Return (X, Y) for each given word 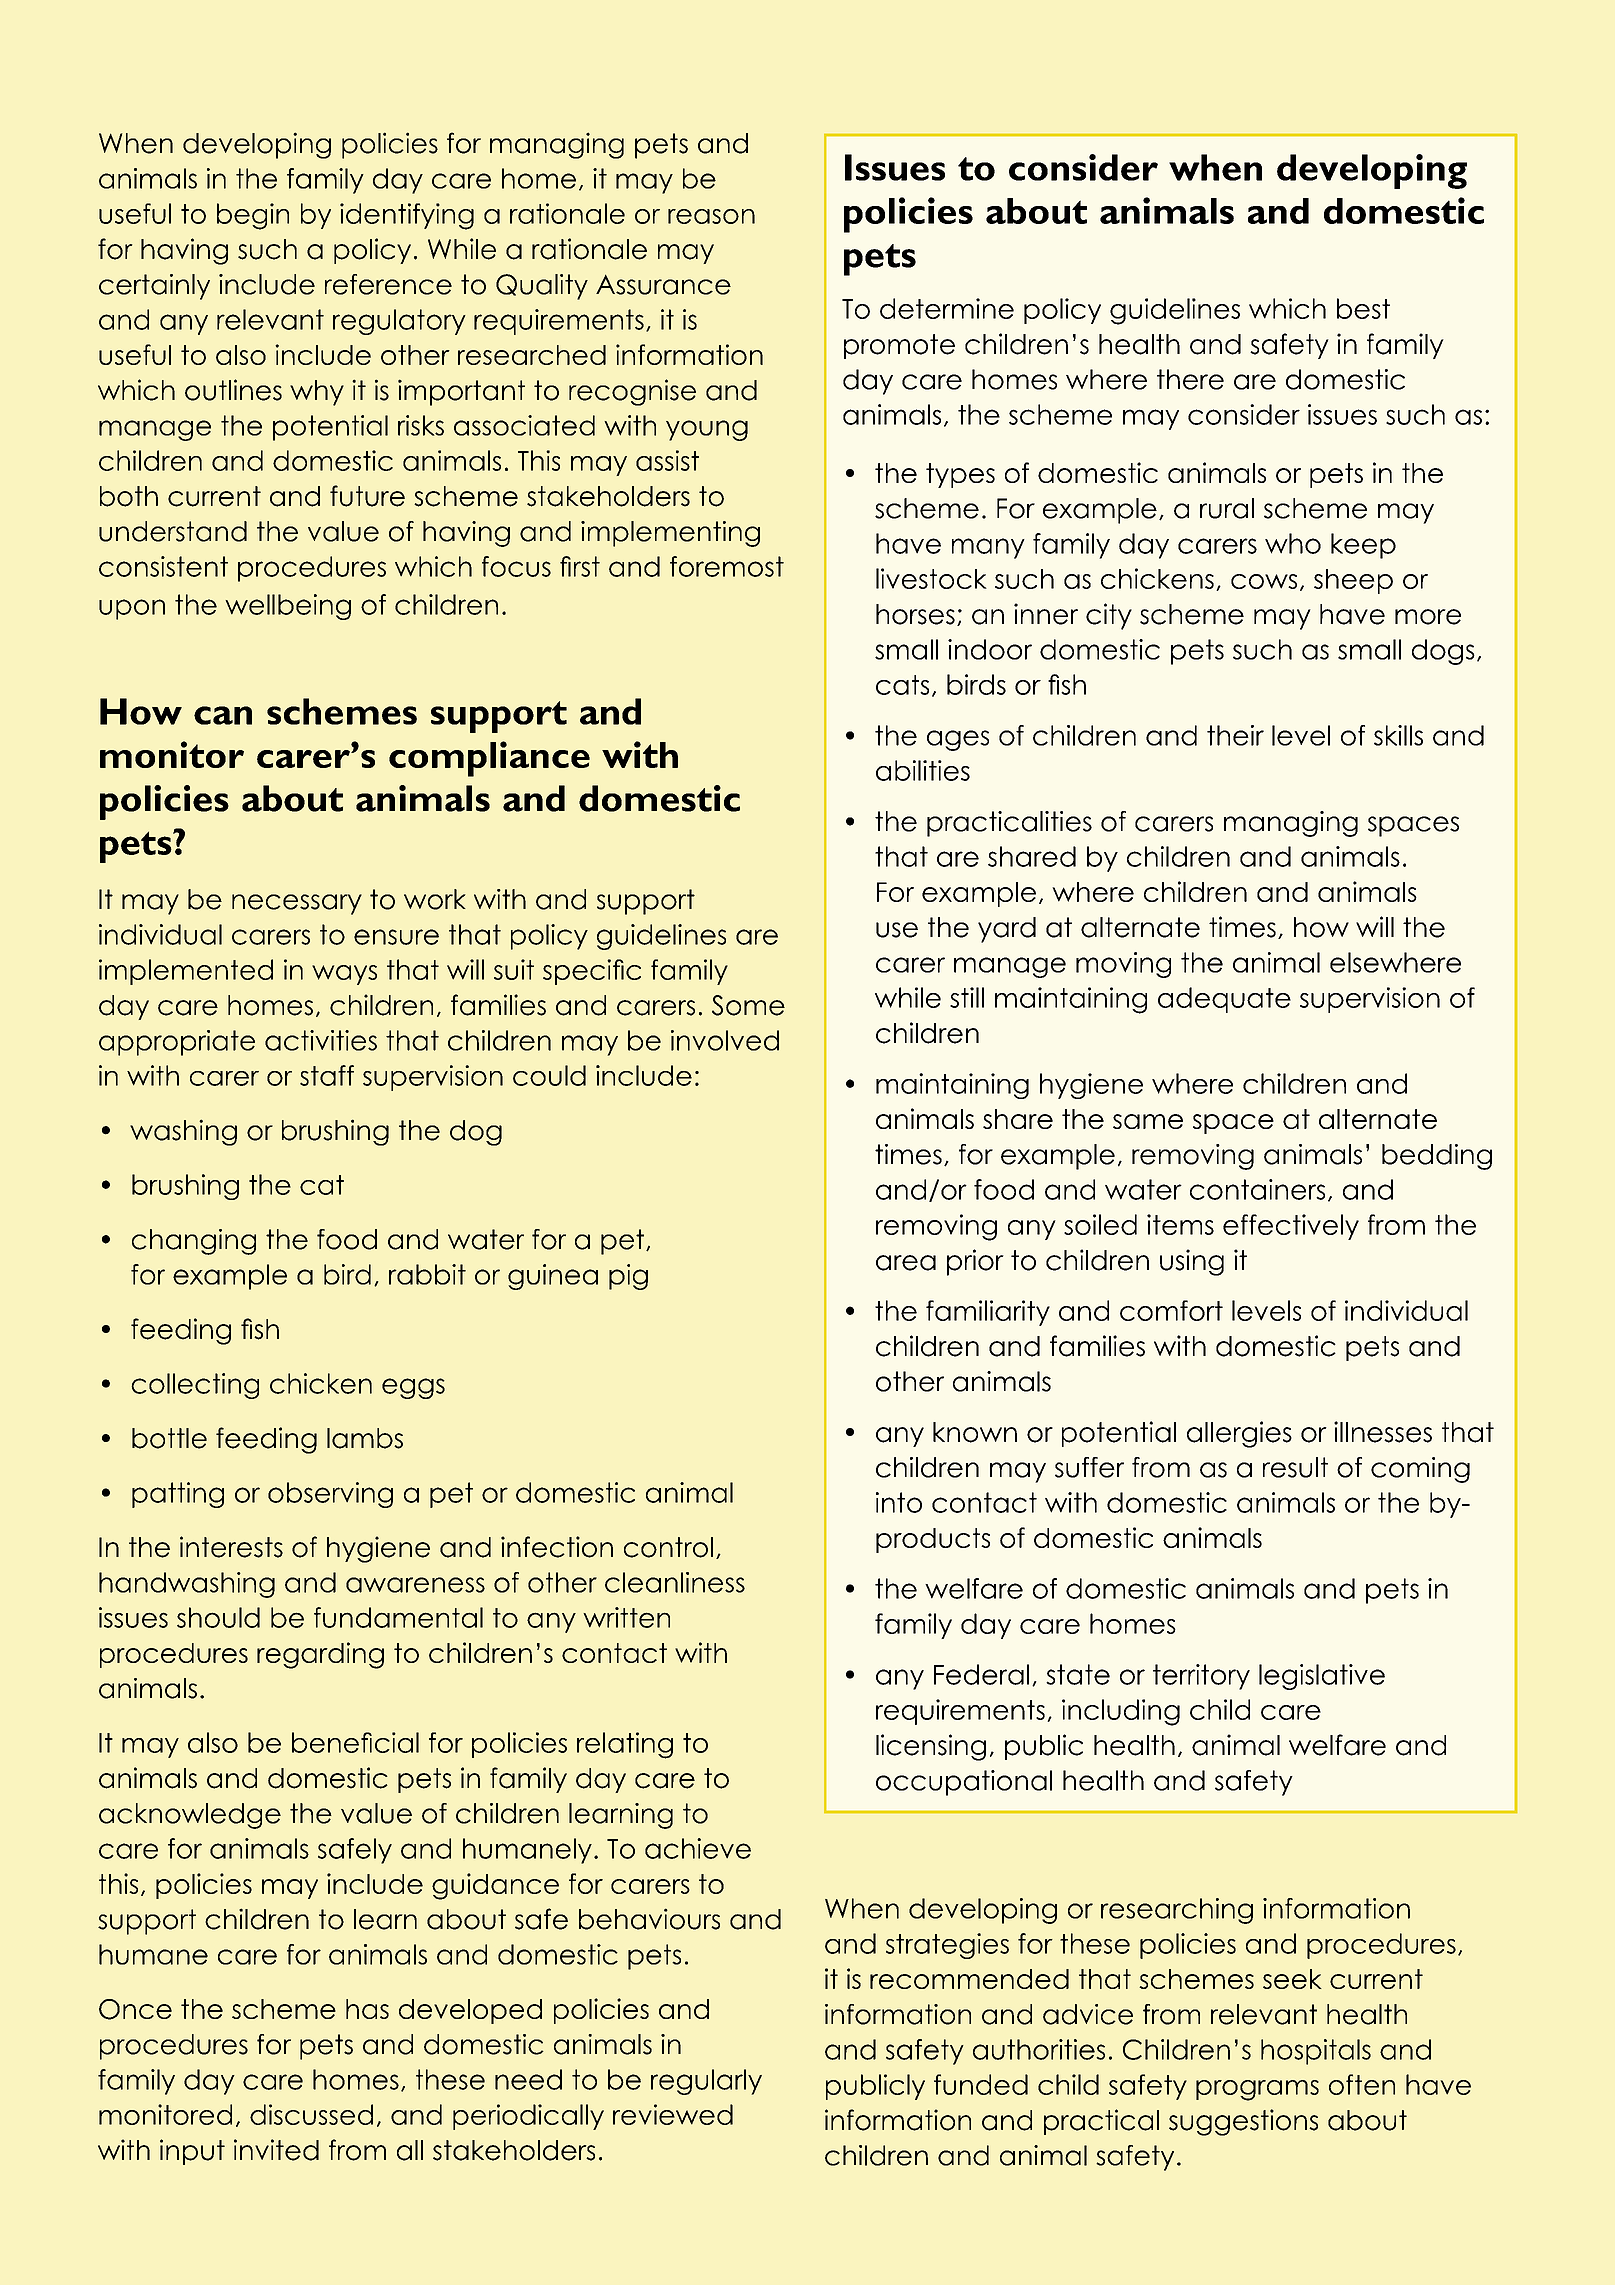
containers (1257, 1189)
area (906, 1263)
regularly (706, 2082)
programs (1257, 2090)
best (1363, 308)
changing (194, 1242)
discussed (311, 2114)
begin (253, 216)
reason (711, 216)
